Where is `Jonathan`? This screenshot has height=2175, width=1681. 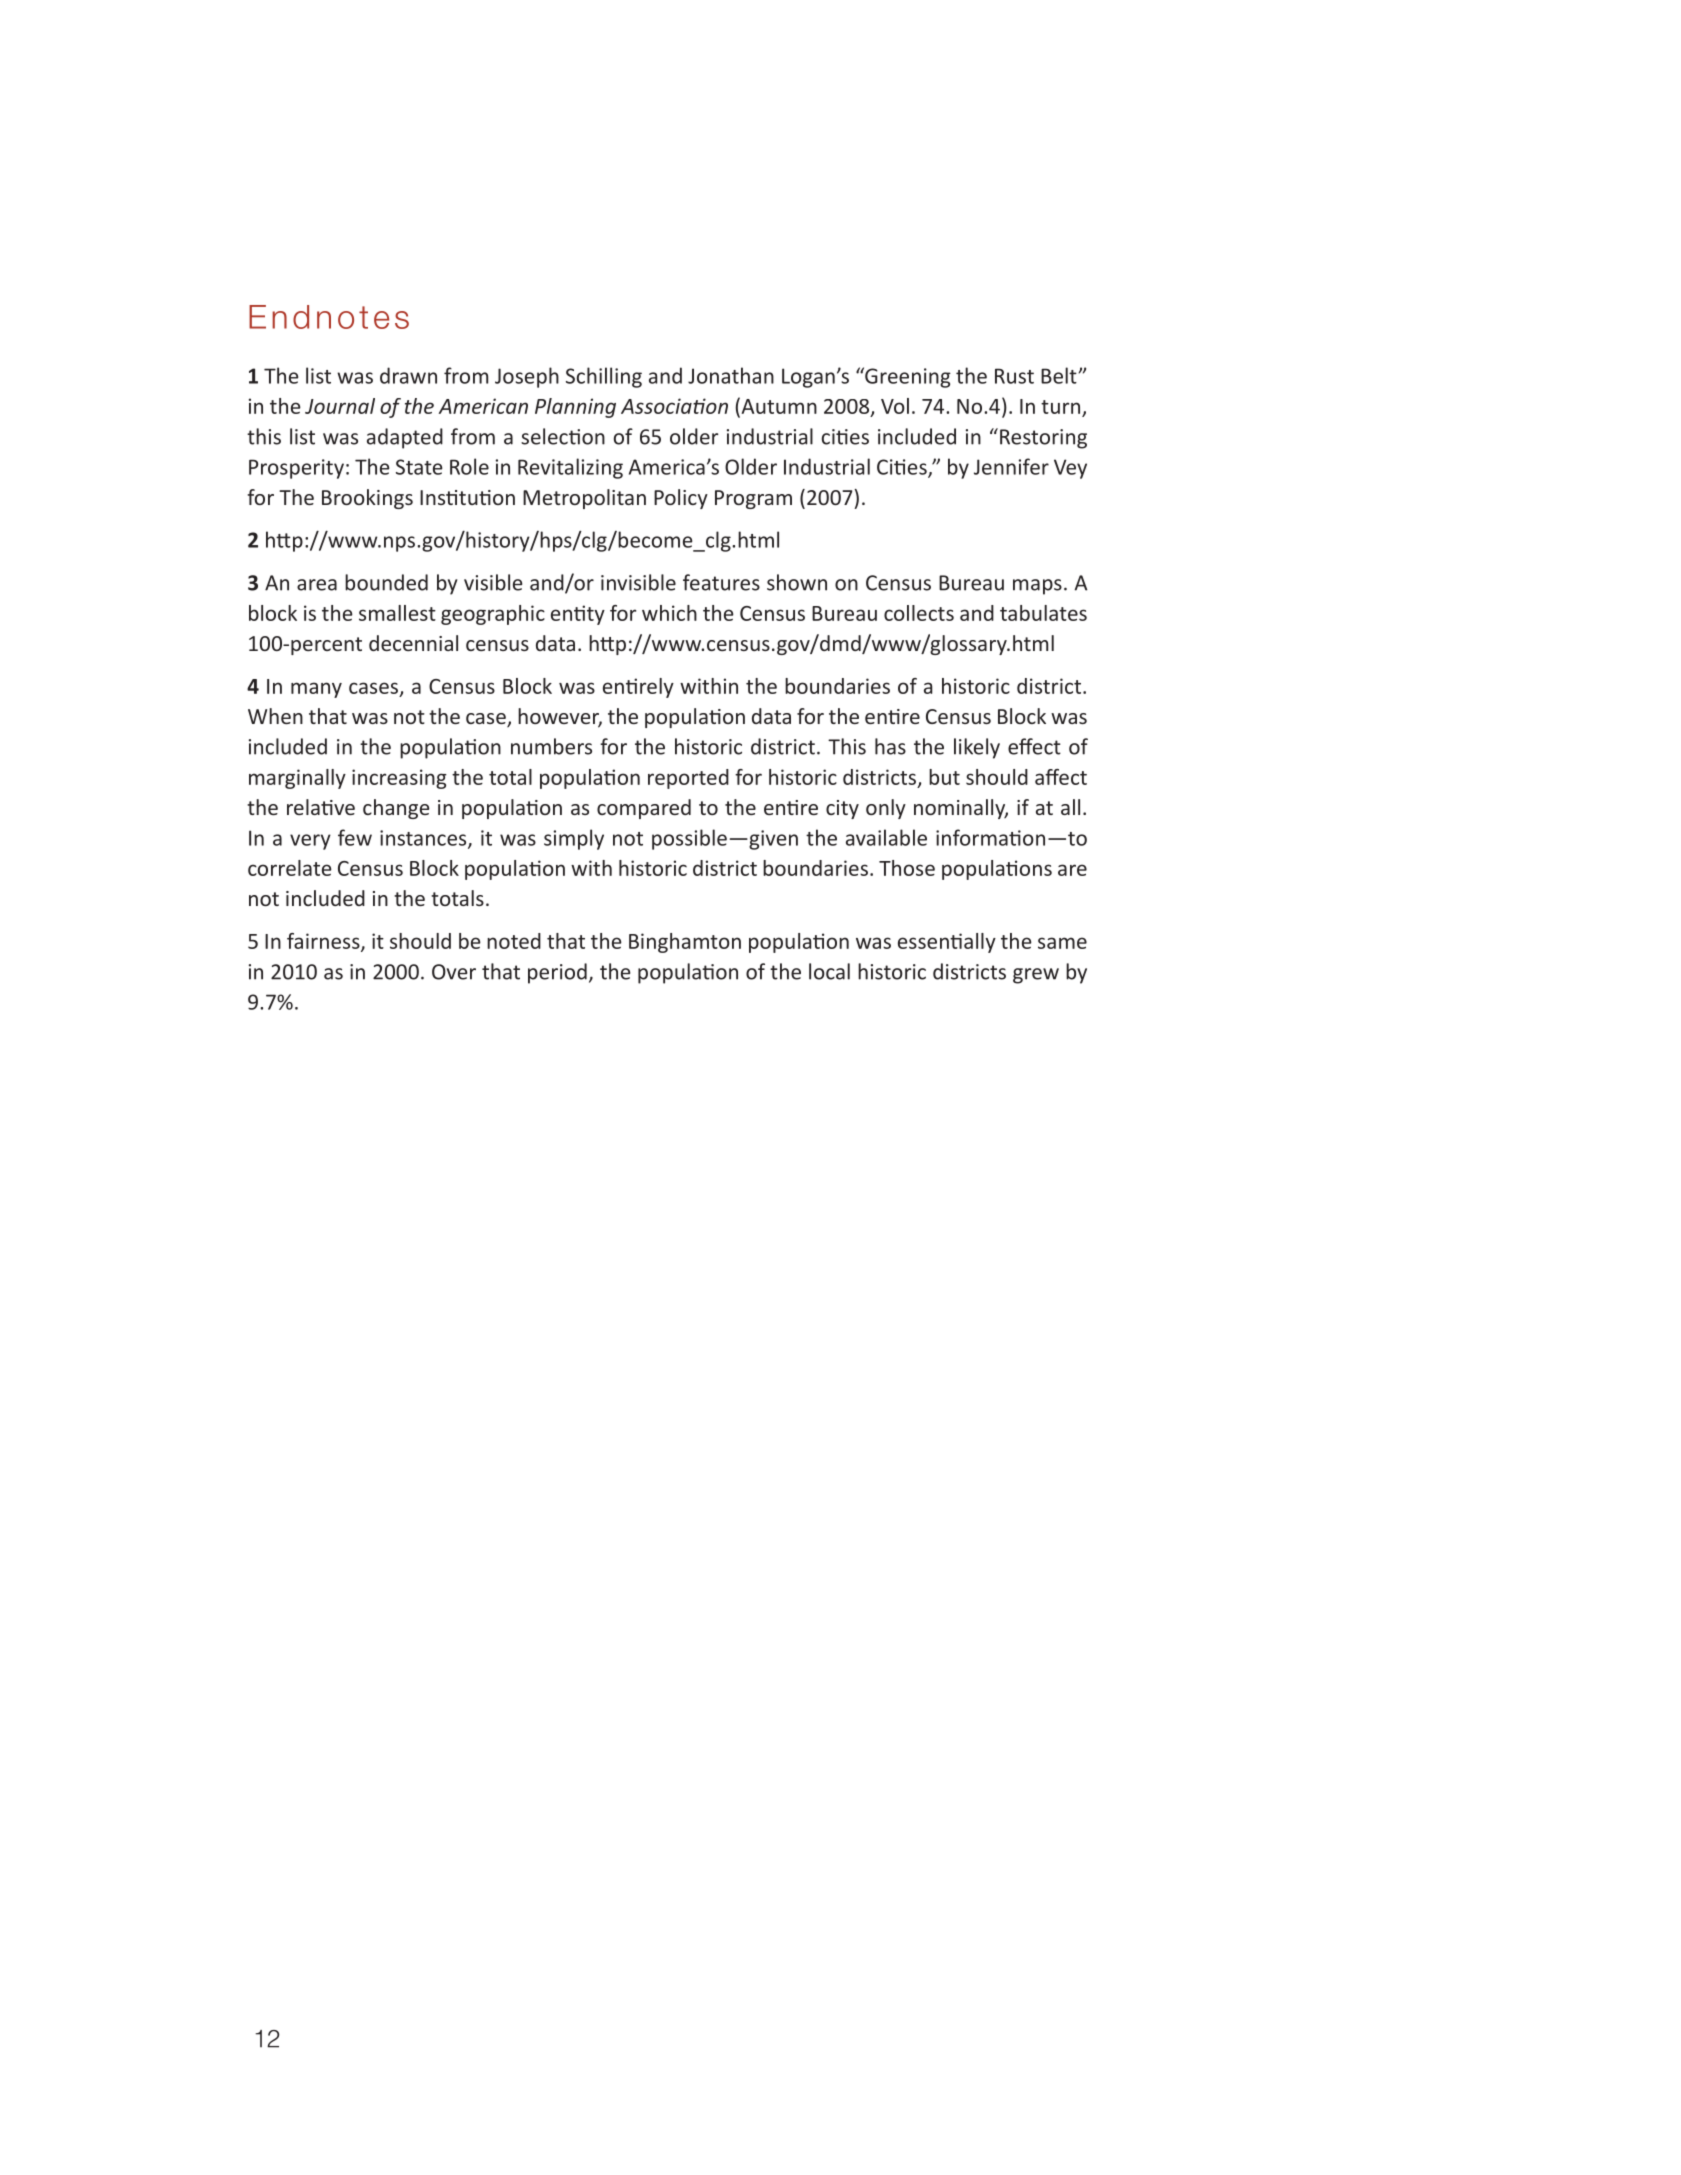
Jonathan is located at coordinates (731, 375).
